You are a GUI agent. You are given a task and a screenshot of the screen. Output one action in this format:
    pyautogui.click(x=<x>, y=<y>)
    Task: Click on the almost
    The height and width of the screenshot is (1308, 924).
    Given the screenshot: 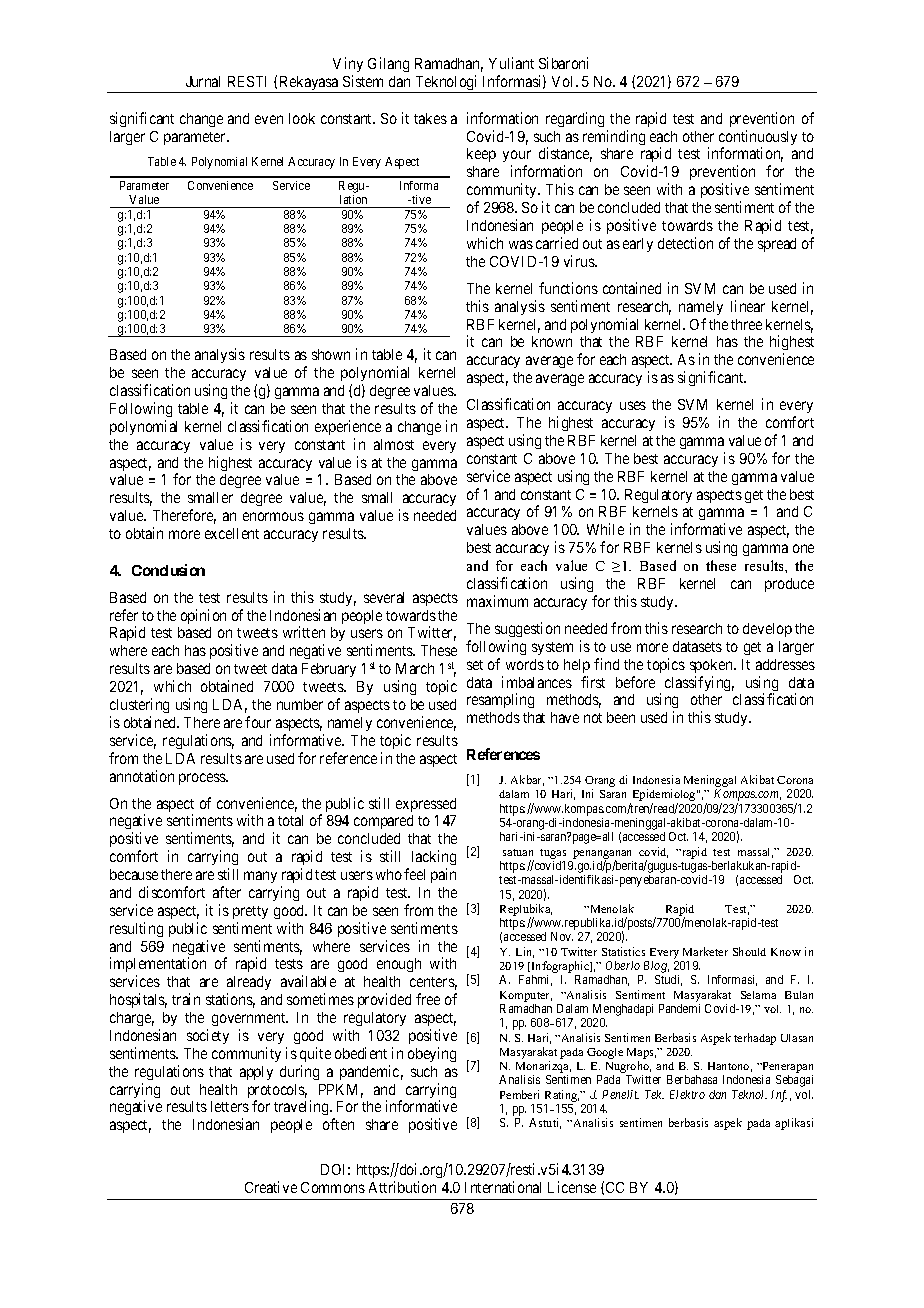 What is the action you would take?
    pyautogui.click(x=394, y=444)
